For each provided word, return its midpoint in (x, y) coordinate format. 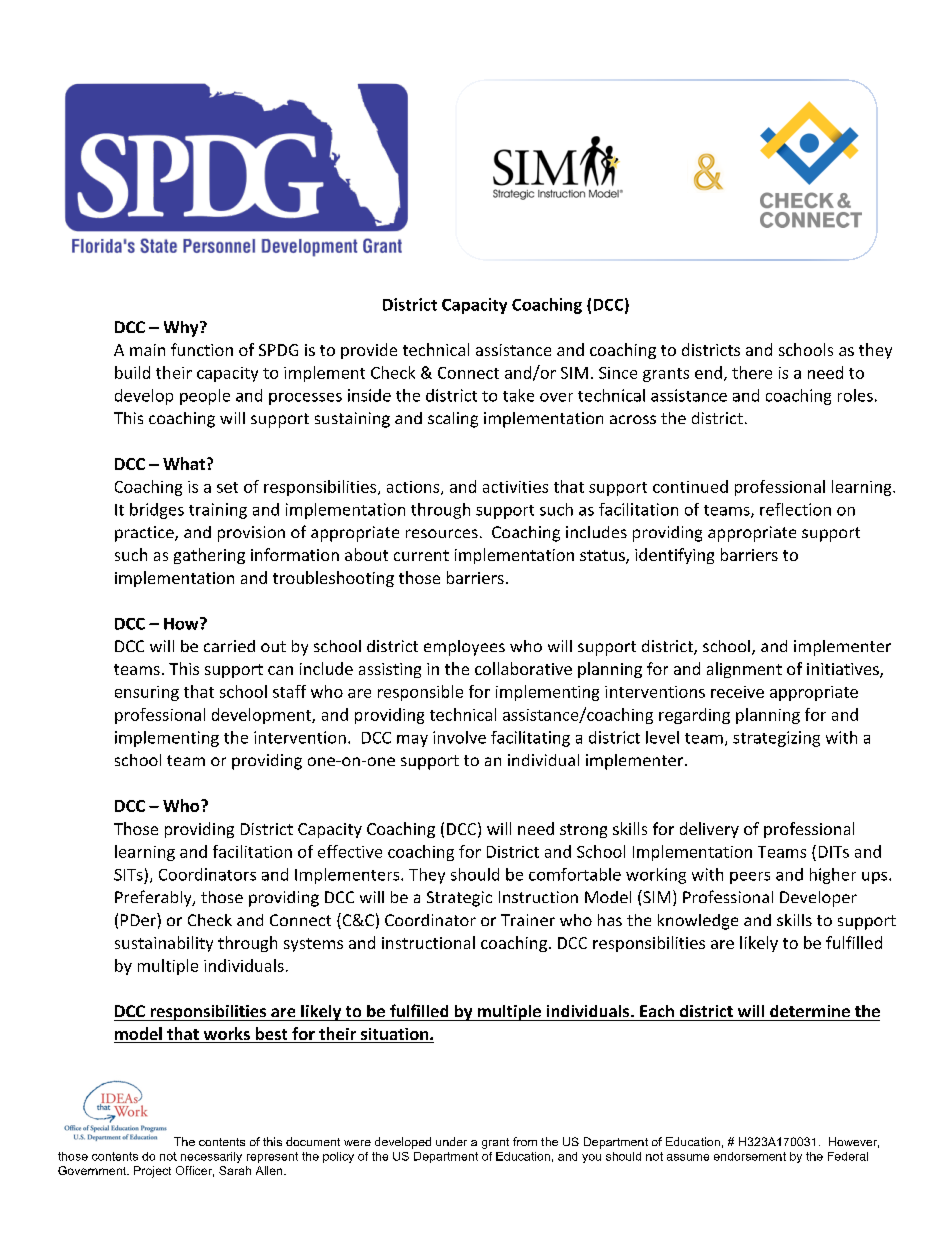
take (518, 395)
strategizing (776, 739)
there (752, 372)
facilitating (530, 739)
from (525, 1141)
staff (289, 691)
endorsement (750, 1156)
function (202, 349)
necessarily (211, 1157)
